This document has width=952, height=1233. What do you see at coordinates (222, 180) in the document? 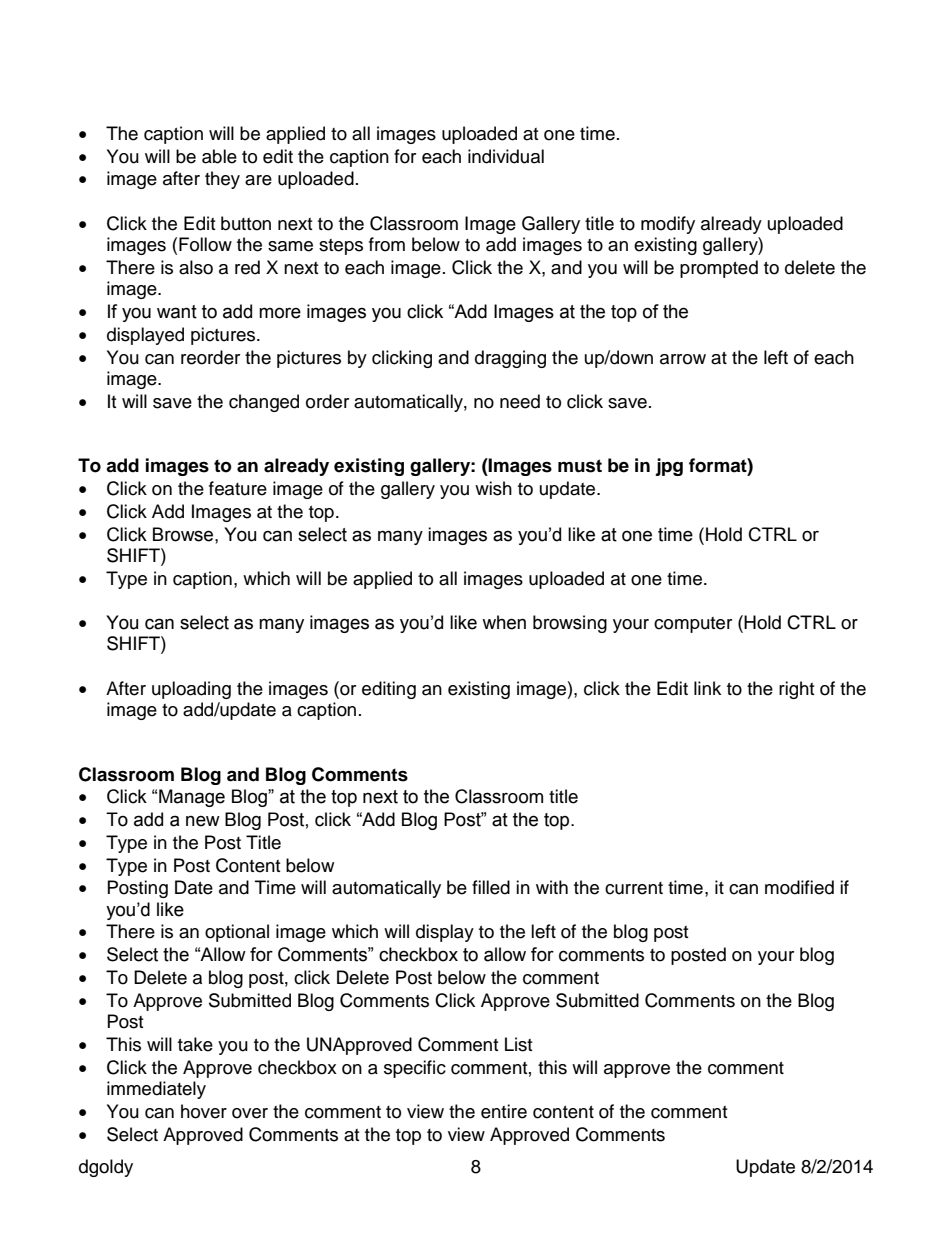
I see `they` at bounding box center [222, 180].
